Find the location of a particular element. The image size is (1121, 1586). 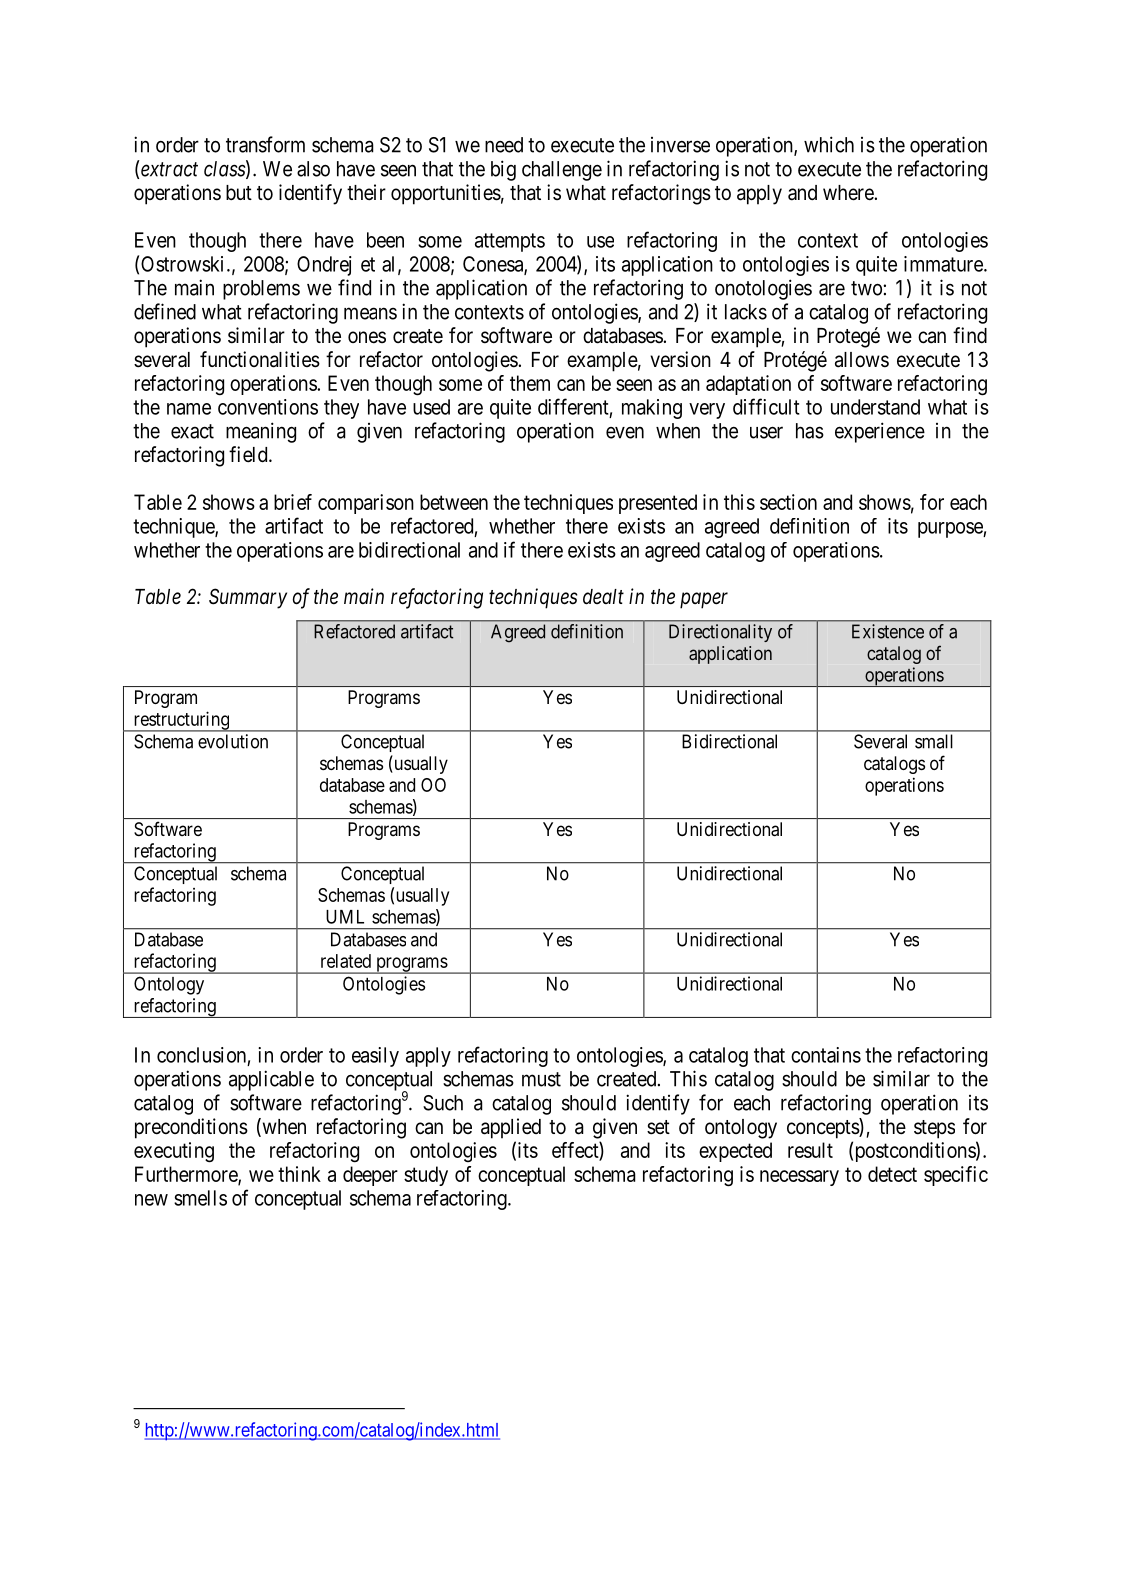

between is located at coordinates (454, 502).
